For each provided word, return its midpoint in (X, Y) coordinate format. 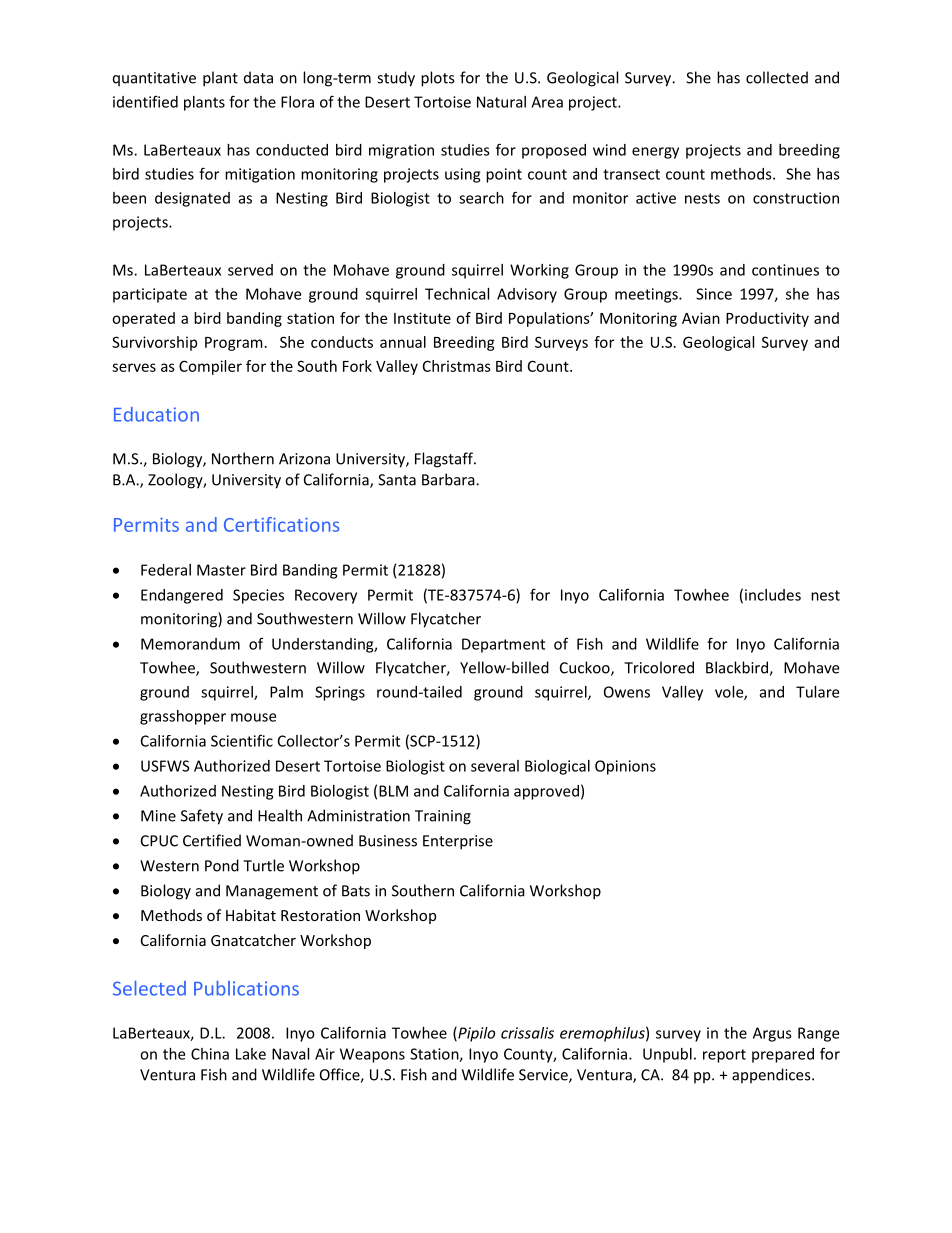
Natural (501, 102)
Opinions (625, 767)
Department (503, 645)
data (258, 77)
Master (221, 570)
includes (773, 595)
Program (234, 344)
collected (777, 77)
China (210, 1054)
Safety (202, 817)
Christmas (457, 366)
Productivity (767, 319)
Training (443, 817)
